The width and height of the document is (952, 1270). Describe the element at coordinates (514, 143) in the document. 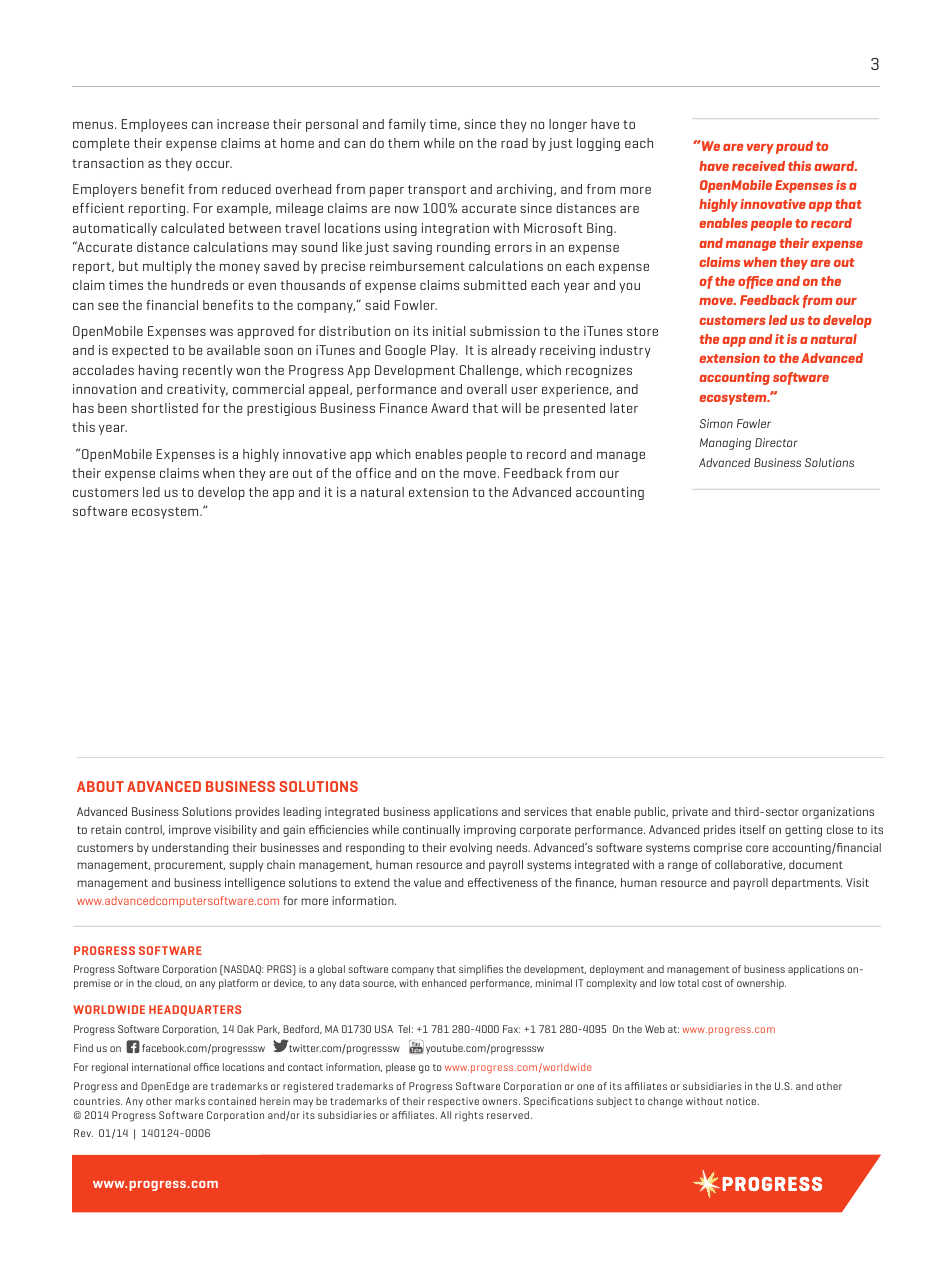

I see `road` at that location.
